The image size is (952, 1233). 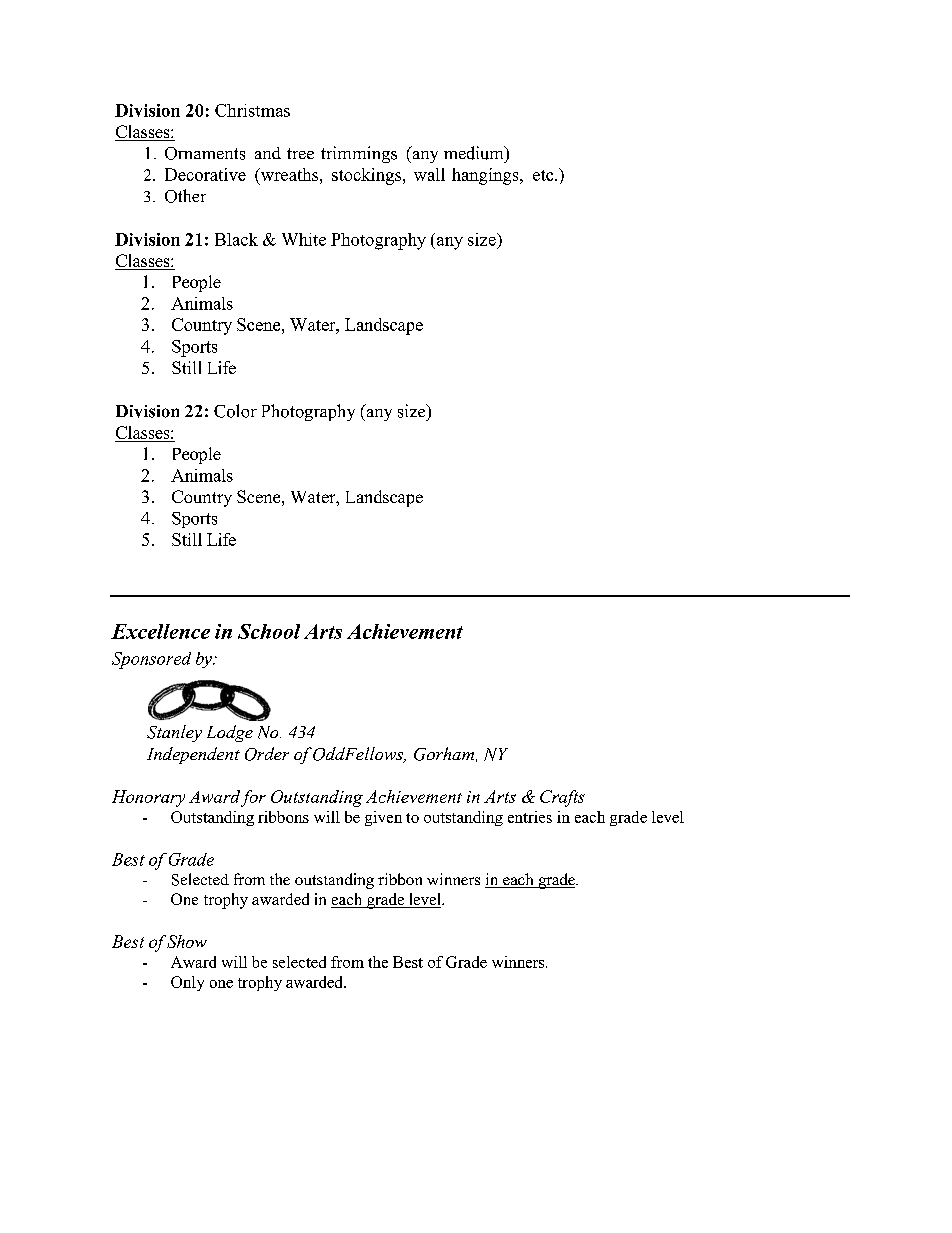 I want to click on medium, so click(x=475, y=153).
